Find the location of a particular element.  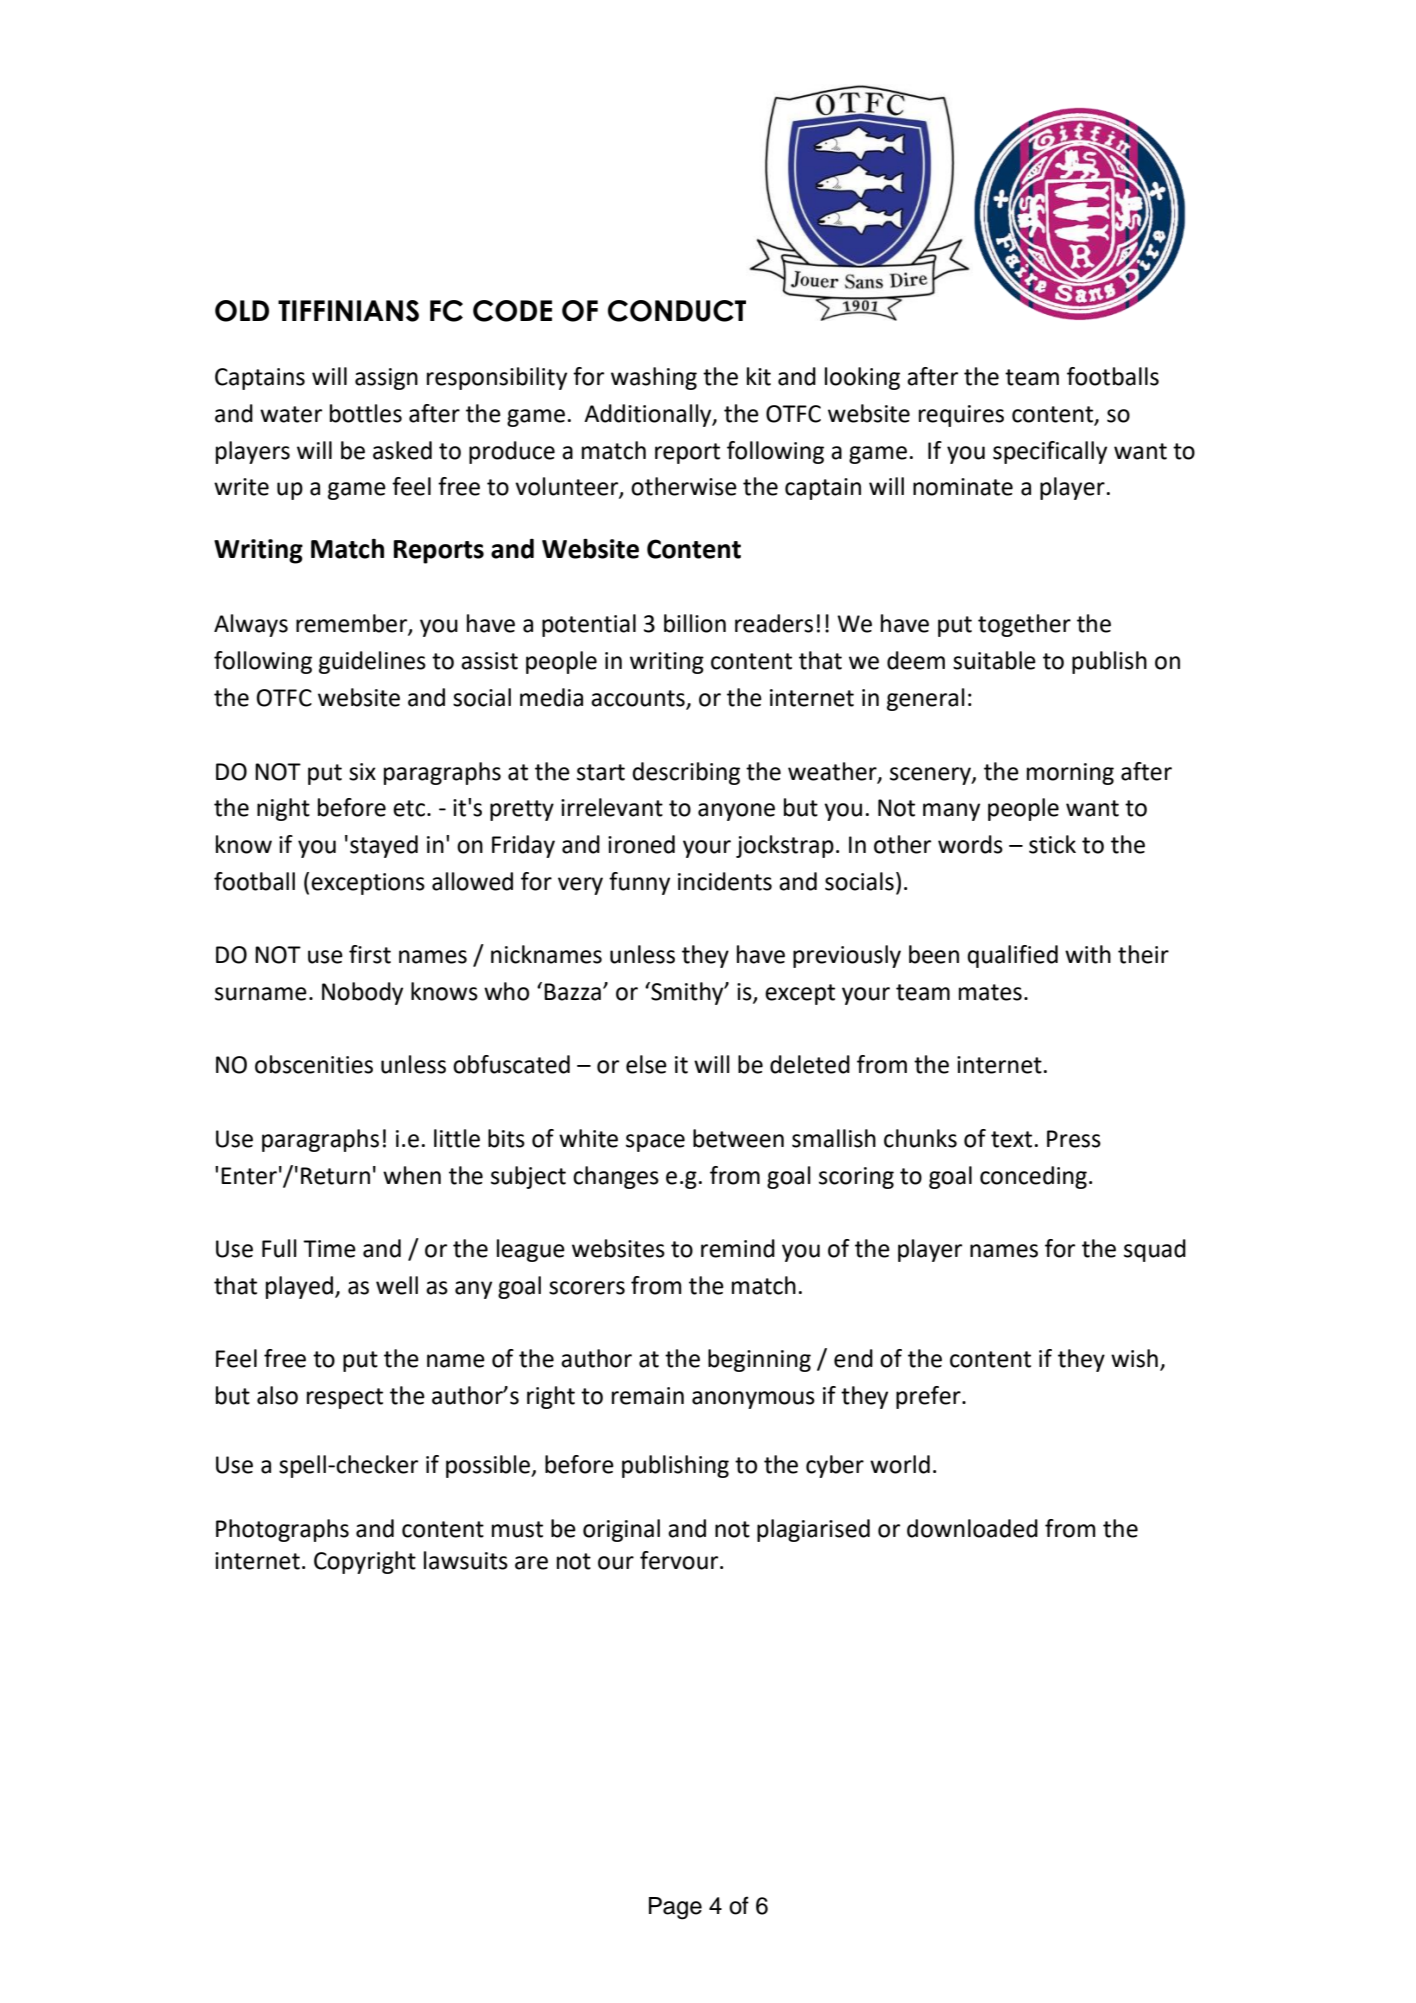

guidelines is located at coordinates (372, 662).
